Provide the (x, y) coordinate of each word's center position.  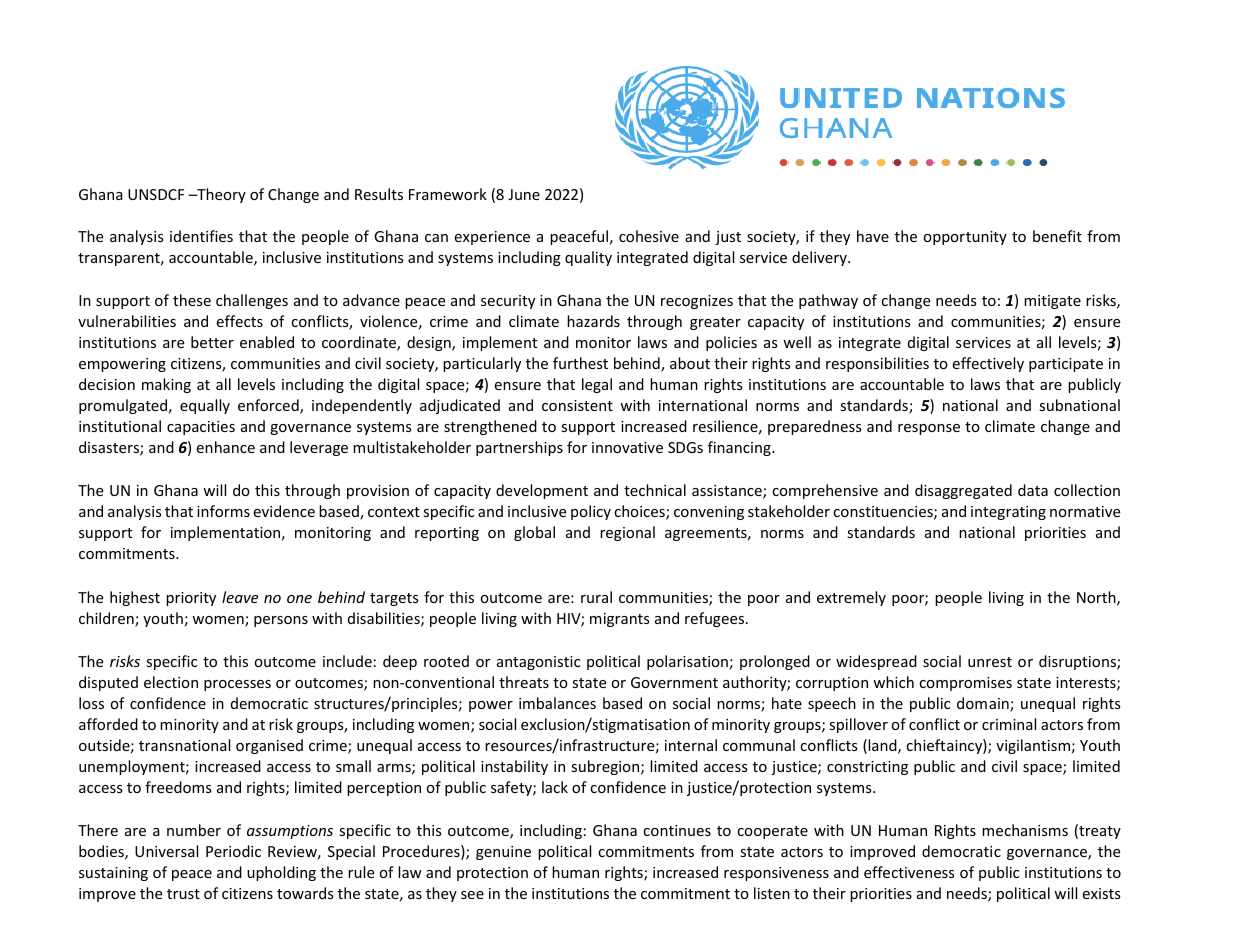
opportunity (965, 238)
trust (183, 894)
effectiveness (909, 872)
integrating (1008, 513)
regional (627, 533)
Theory (220, 195)
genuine (503, 853)
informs (223, 511)
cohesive (649, 236)
